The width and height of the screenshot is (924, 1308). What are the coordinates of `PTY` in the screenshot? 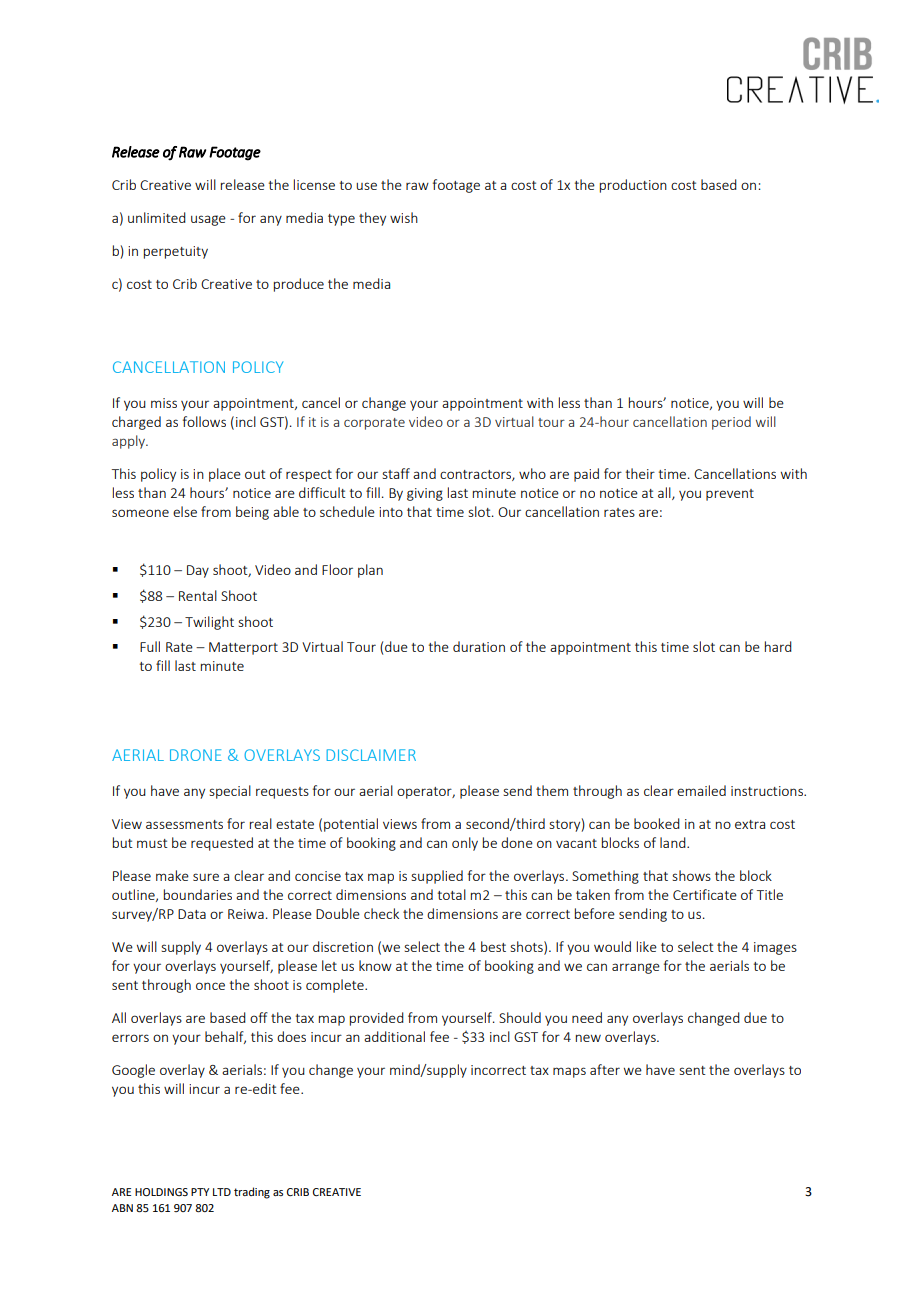 It's located at (200, 1192).
